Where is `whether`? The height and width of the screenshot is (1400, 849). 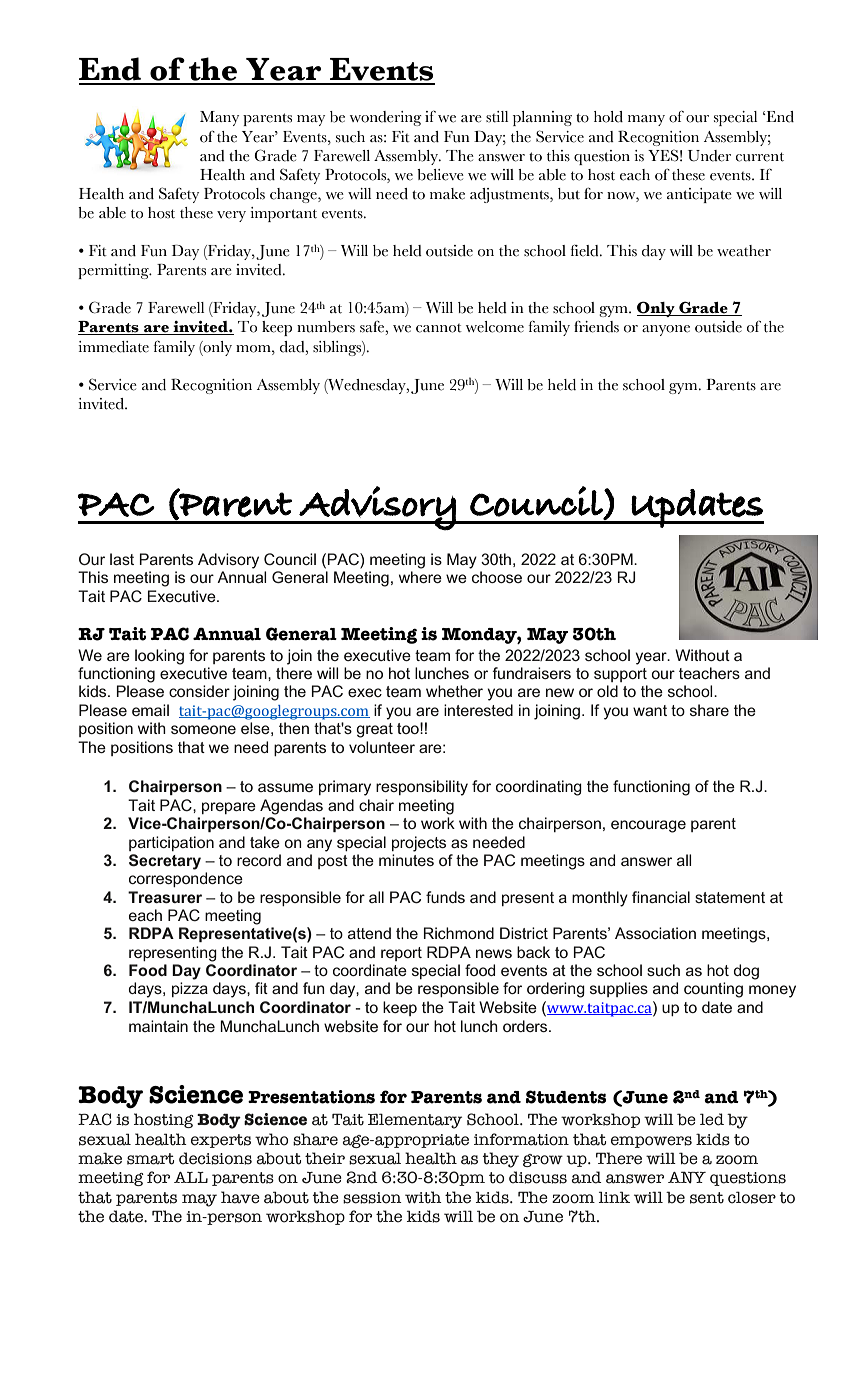 whether is located at coordinates (454, 691).
